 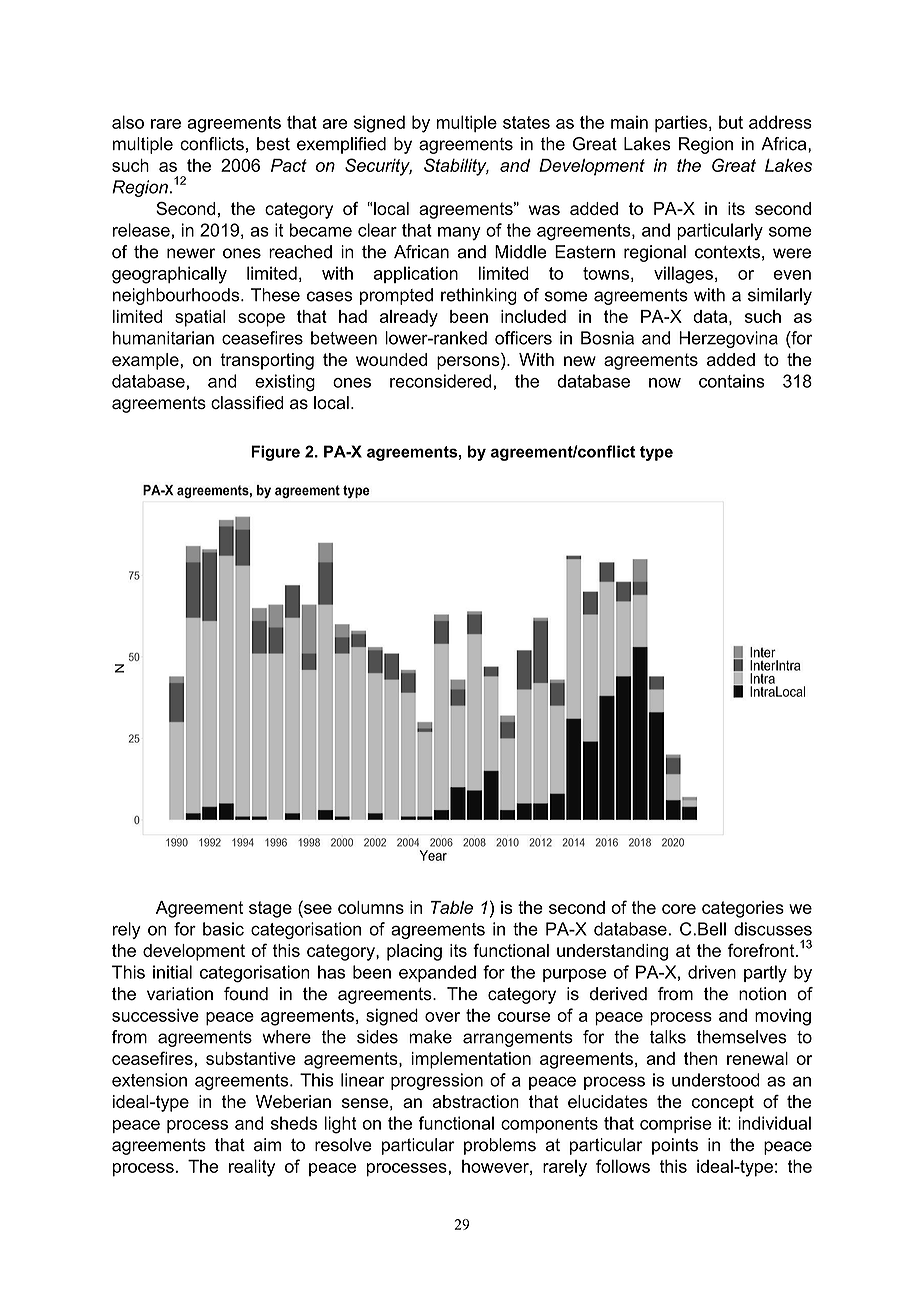 I want to click on problems, so click(x=500, y=1146).
